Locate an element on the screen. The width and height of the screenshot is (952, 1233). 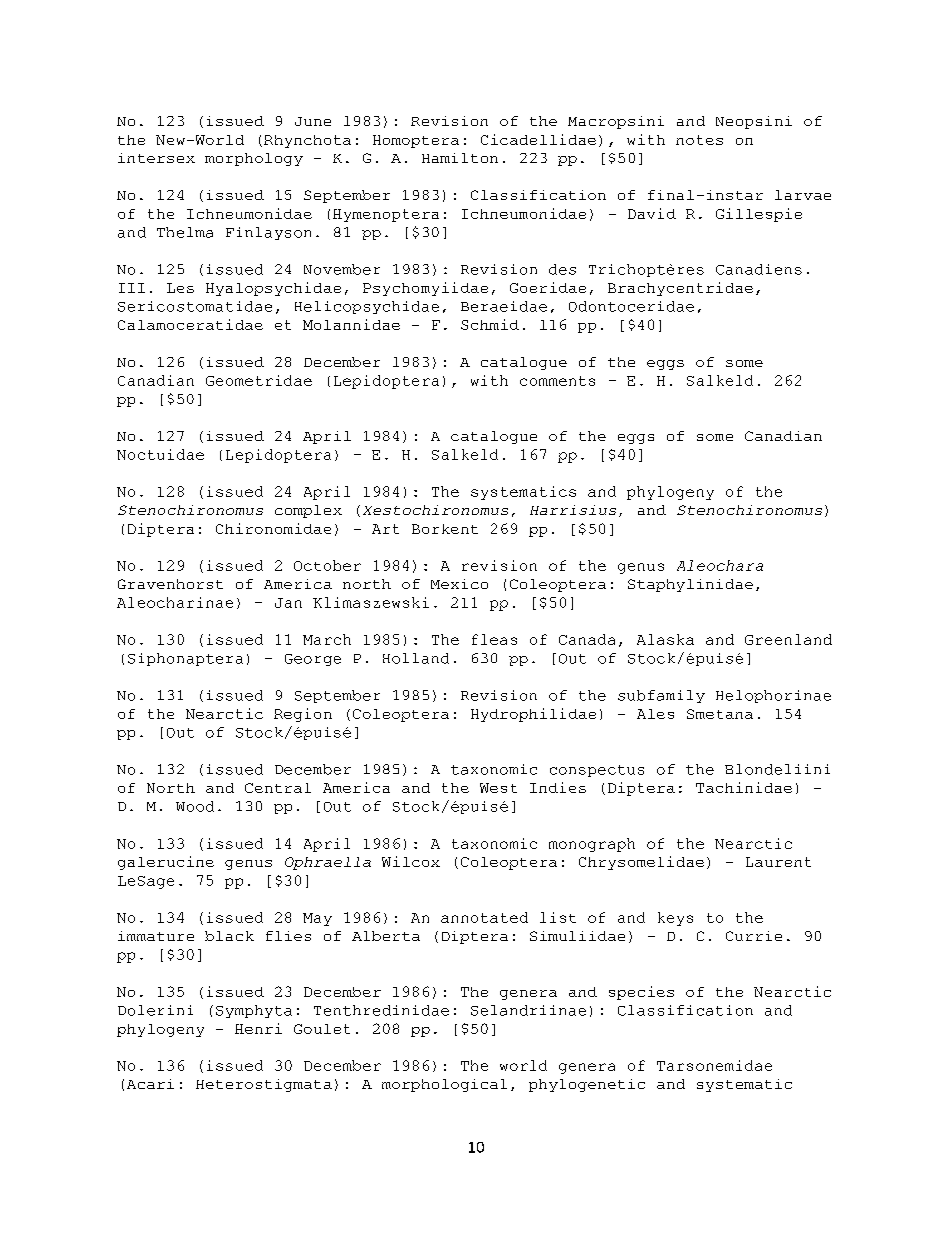
Hamilton is located at coordinates (460, 158).
